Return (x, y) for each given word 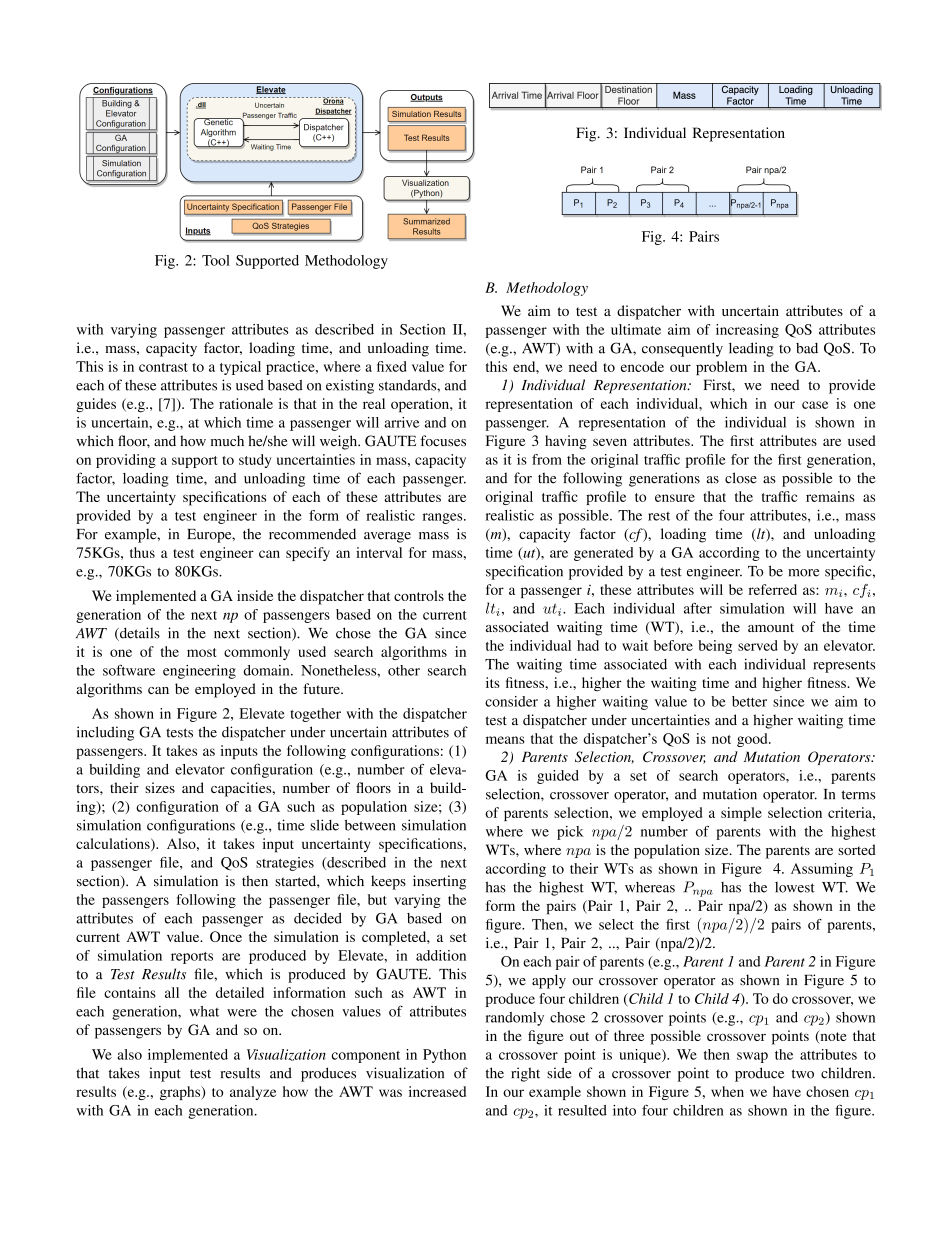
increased (437, 1091)
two (803, 1074)
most (202, 652)
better (749, 701)
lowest (795, 887)
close (741, 478)
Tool (216, 260)
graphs (181, 1093)
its (493, 682)
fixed (392, 366)
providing (126, 461)
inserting (439, 882)
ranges (444, 518)
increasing (747, 331)
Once (226, 936)
